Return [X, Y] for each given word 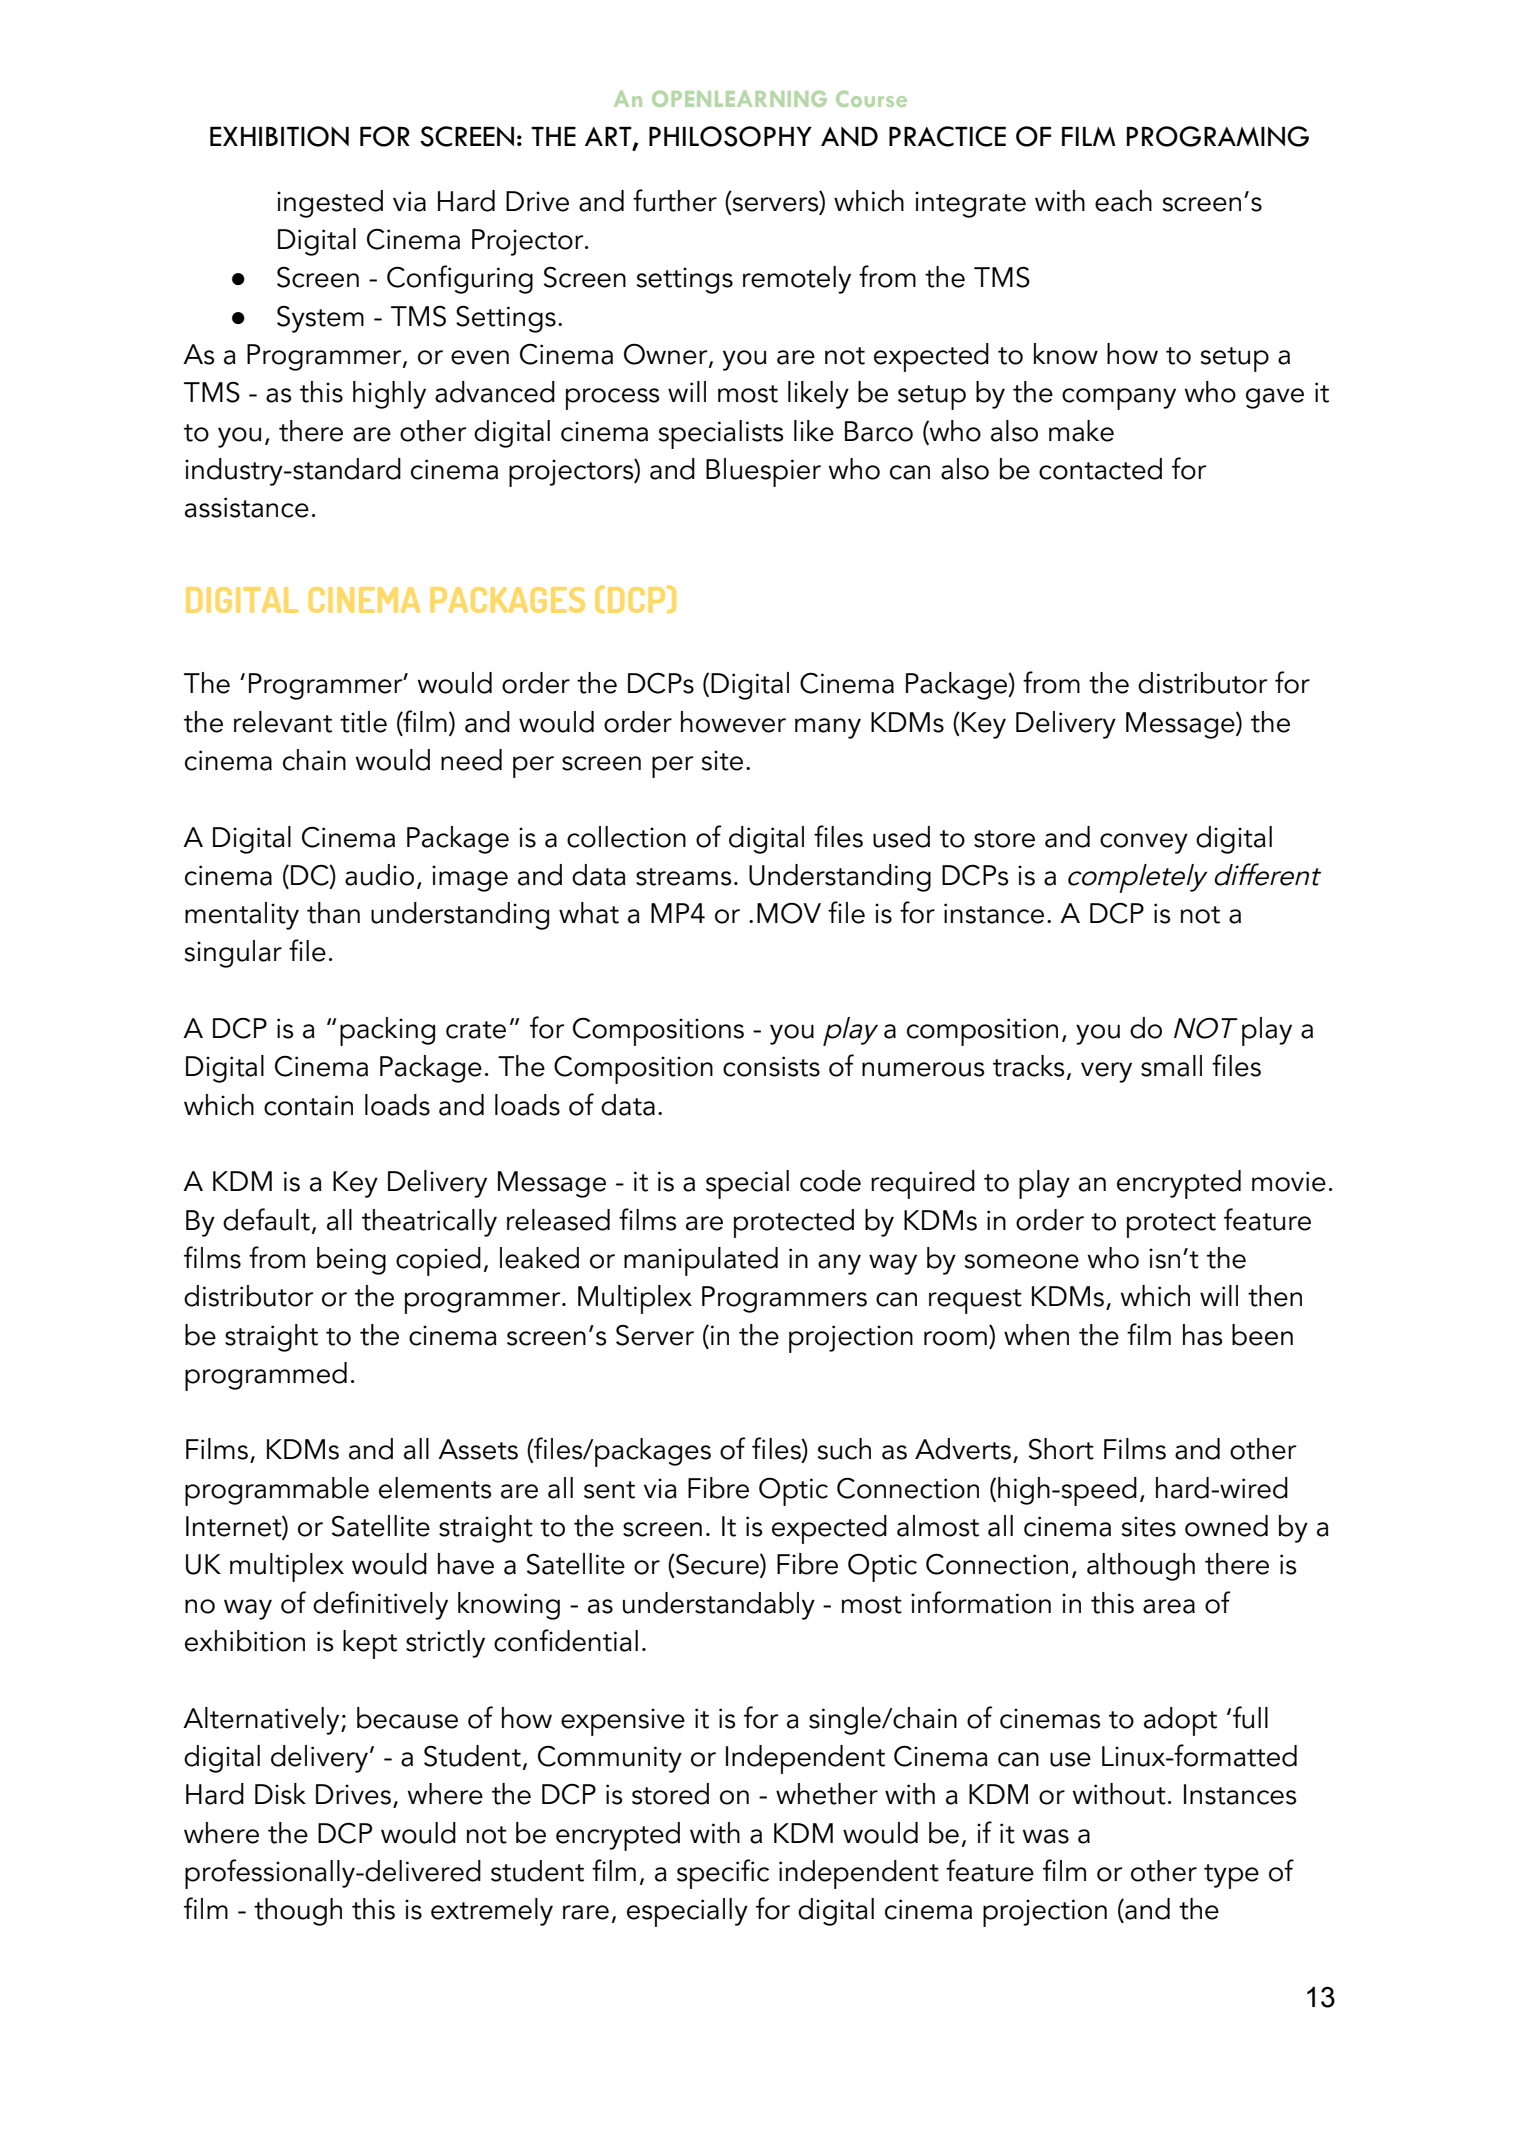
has [1203, 1335]
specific [723, 1874]
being [351, 1261]
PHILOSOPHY [730, 136]
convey [1144, 843]
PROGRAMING [1218, 136]
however [733, 722]
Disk [280, 1794]
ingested [330, 204]
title [363, 722]
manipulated [701, 1261]
